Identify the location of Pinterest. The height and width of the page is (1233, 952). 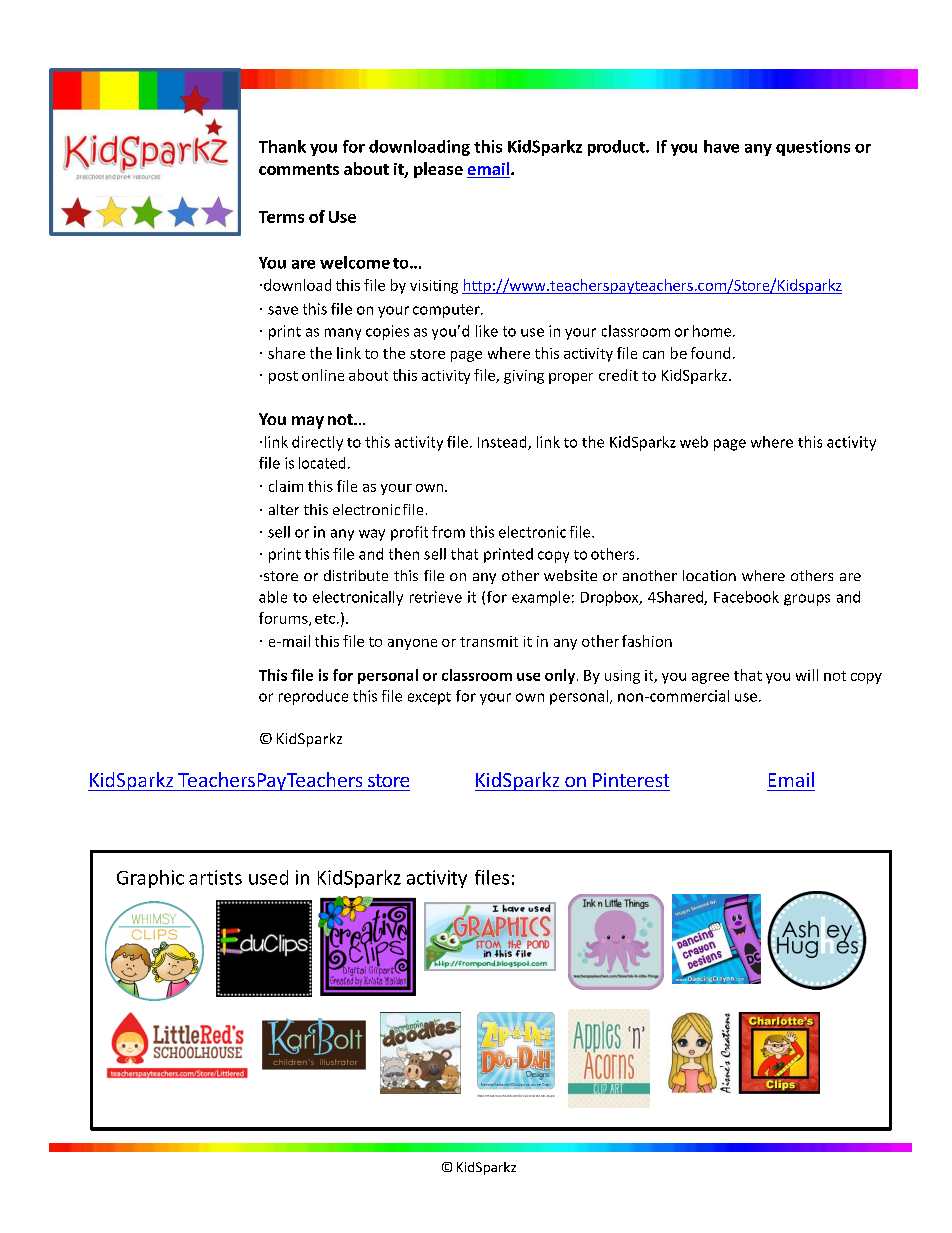
(631, 780).
